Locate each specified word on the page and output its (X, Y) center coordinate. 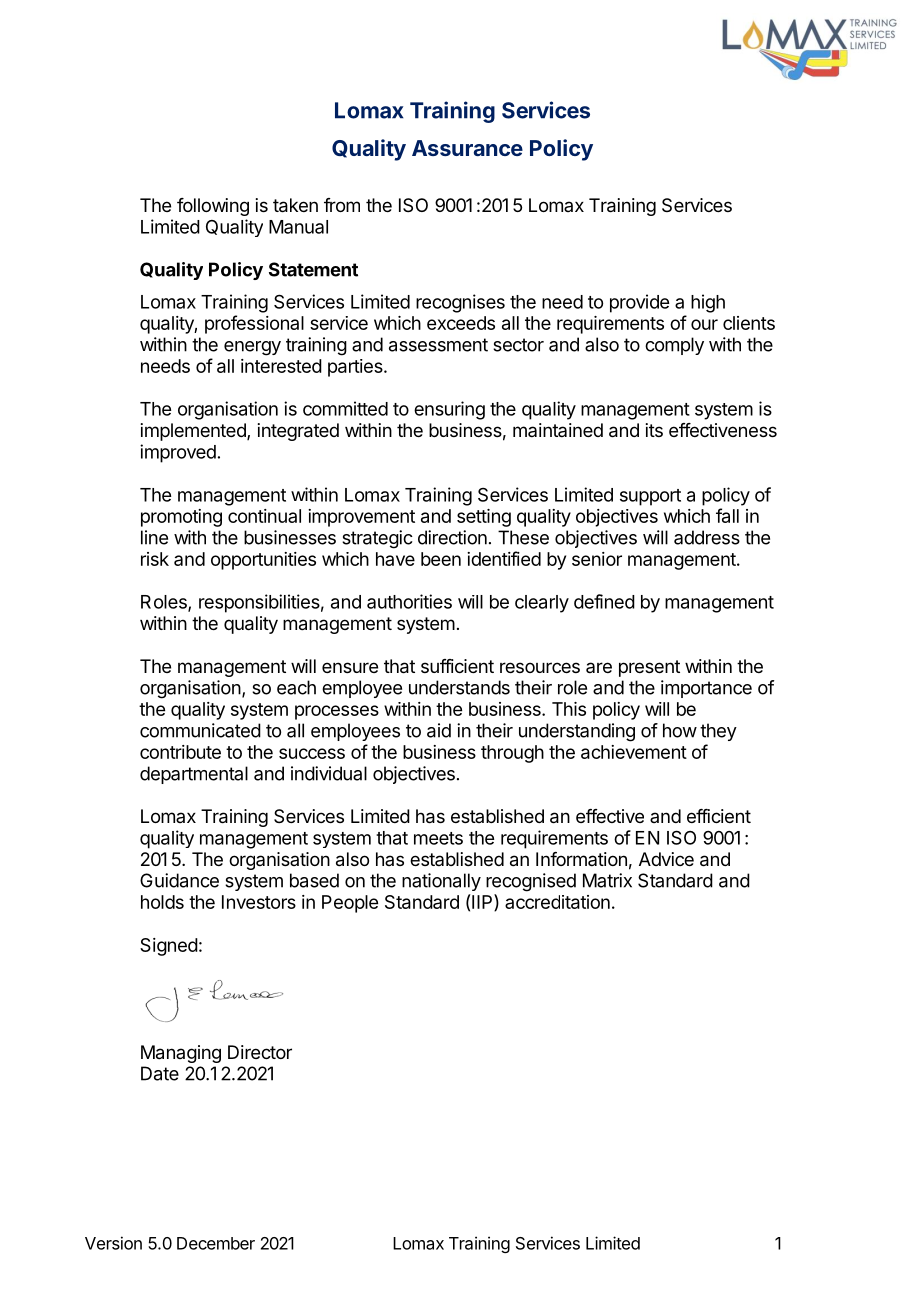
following (213, 207)
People (350, 904)
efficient (719, 816)
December (216, 1243)
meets (438, 838)
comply (674, 346)
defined (604, 601)
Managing (181, 1054)
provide (639, 303)
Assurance (467, 148)
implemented (194, 432)
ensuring (449, 410)
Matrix (607, 880)
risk (155, 559)
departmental (194, 775)
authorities (409, 601)
